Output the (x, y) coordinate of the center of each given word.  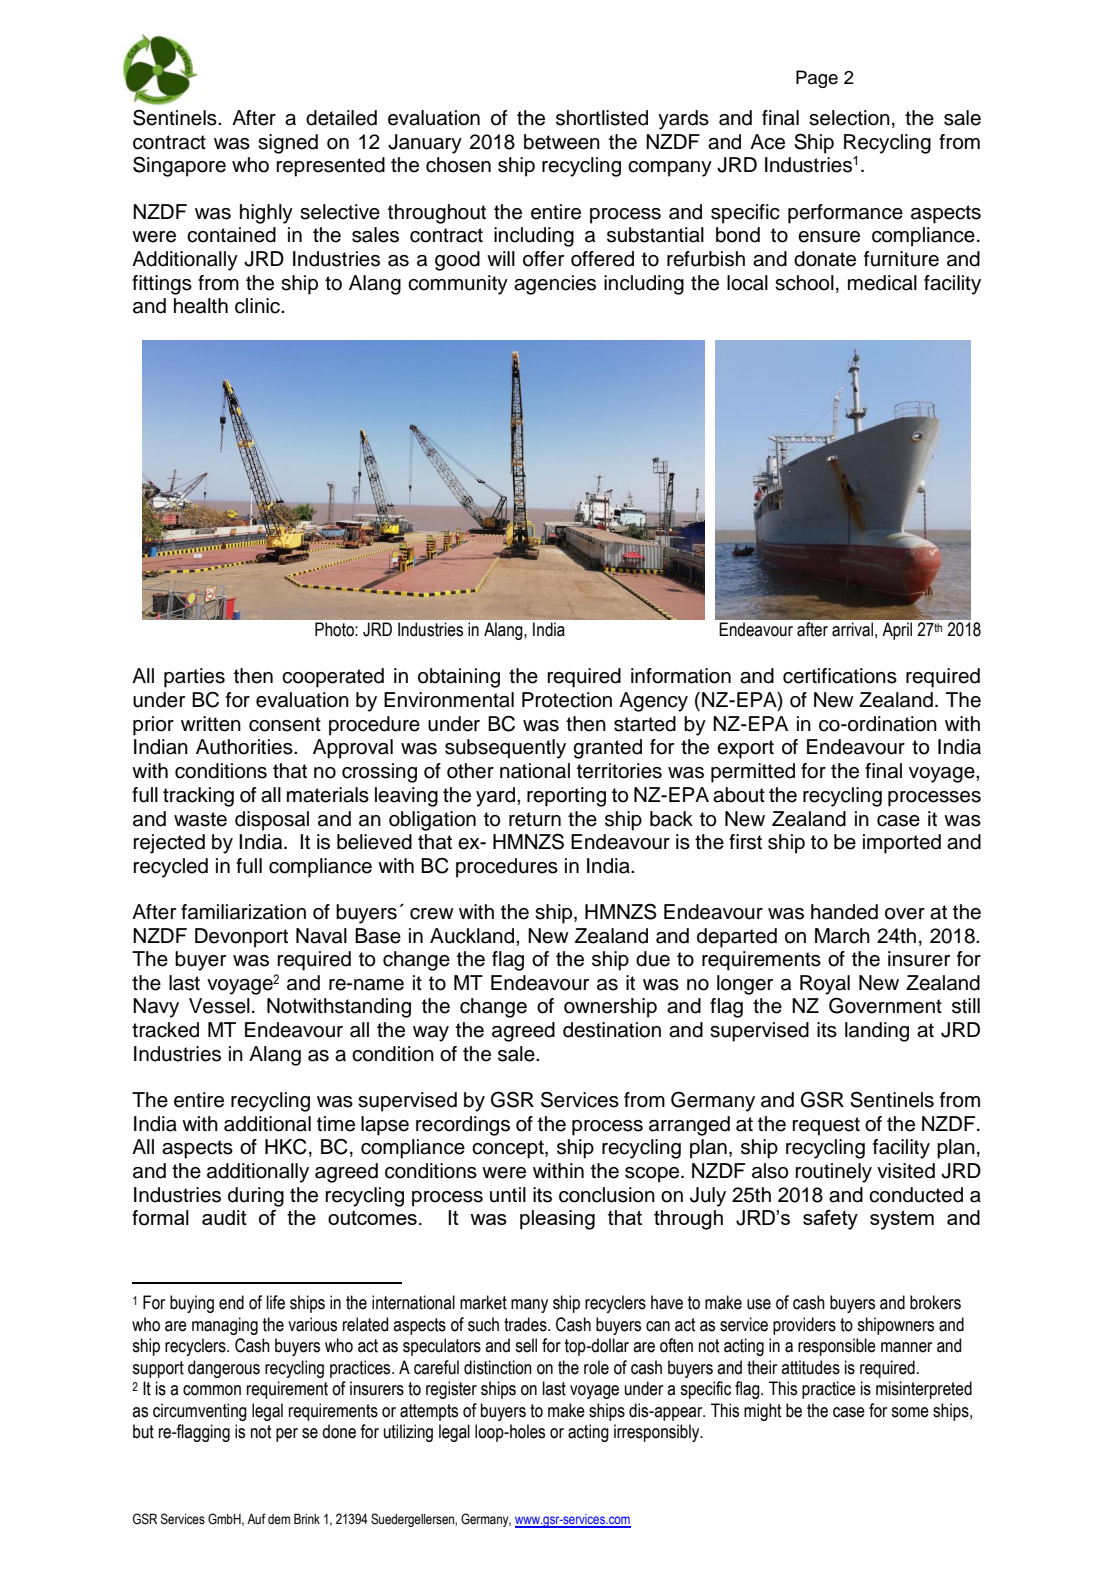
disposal (272, 821)
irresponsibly (658, 1433)
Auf (256, 1518)
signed (288, 144)
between (562, 142)
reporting (566, 797)
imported (902, 844)
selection (849, 118)
